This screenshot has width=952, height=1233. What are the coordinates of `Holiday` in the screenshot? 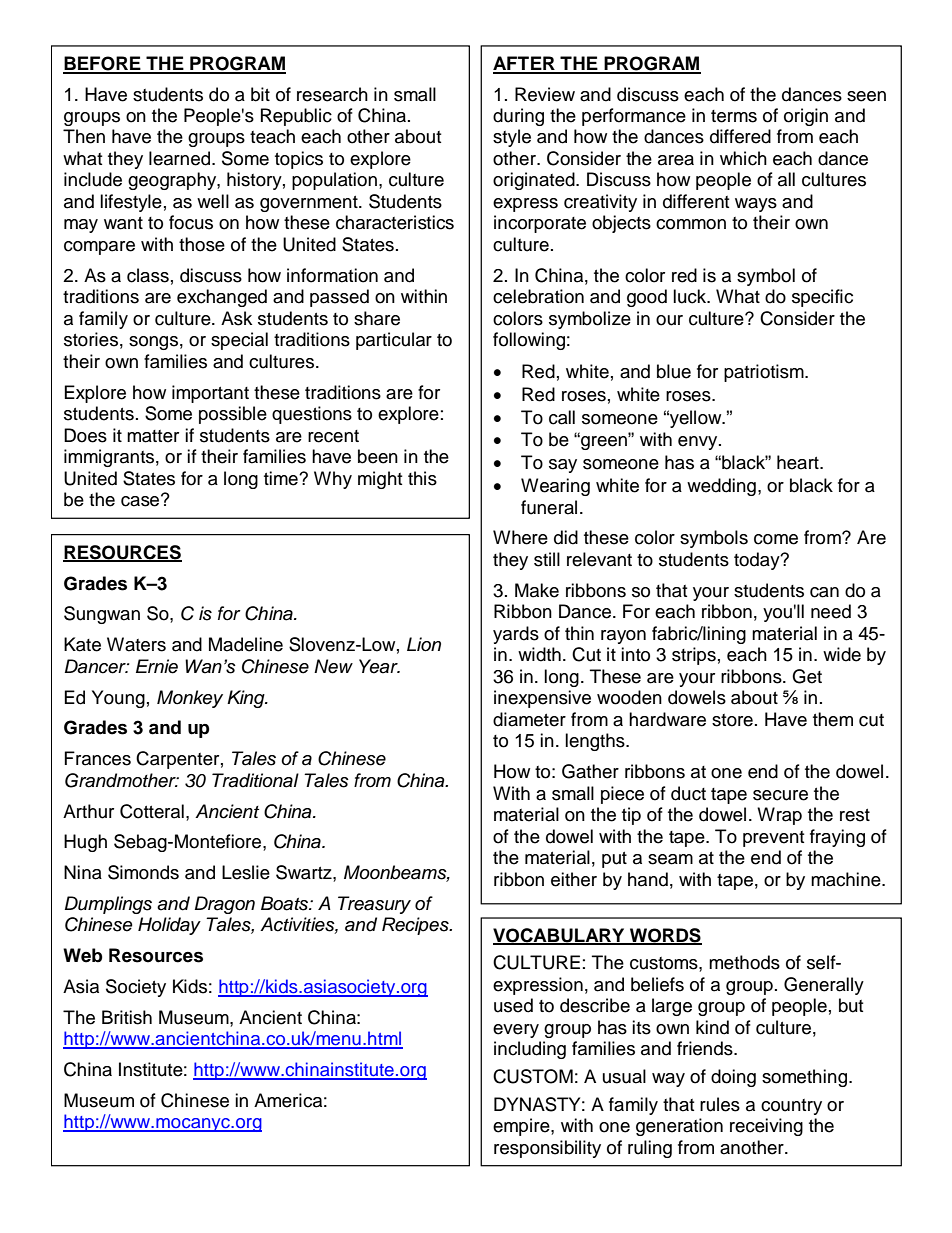 It's located at (169, 926).
